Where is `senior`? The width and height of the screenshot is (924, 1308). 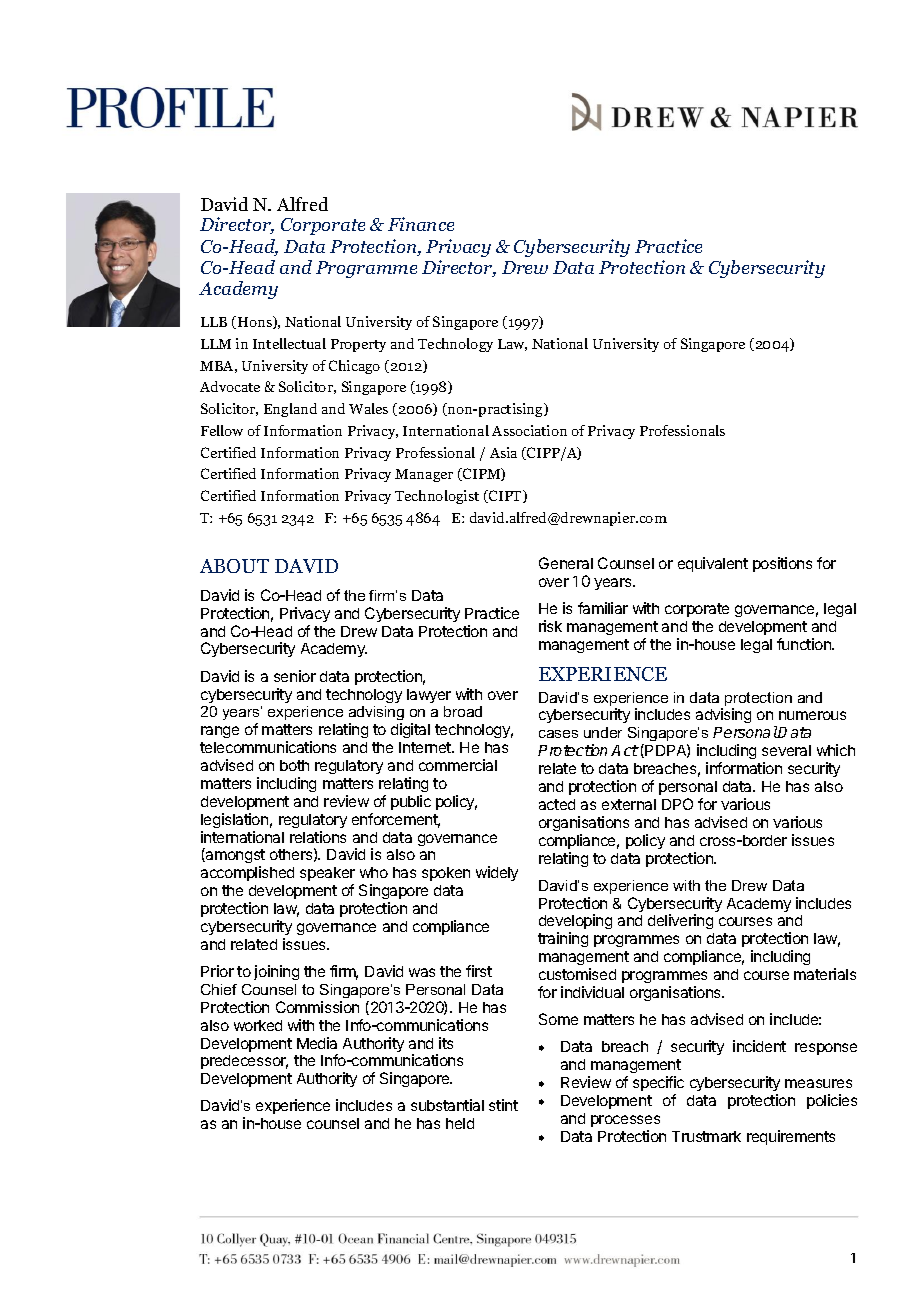
senior is located at coordinates (295, 676).
